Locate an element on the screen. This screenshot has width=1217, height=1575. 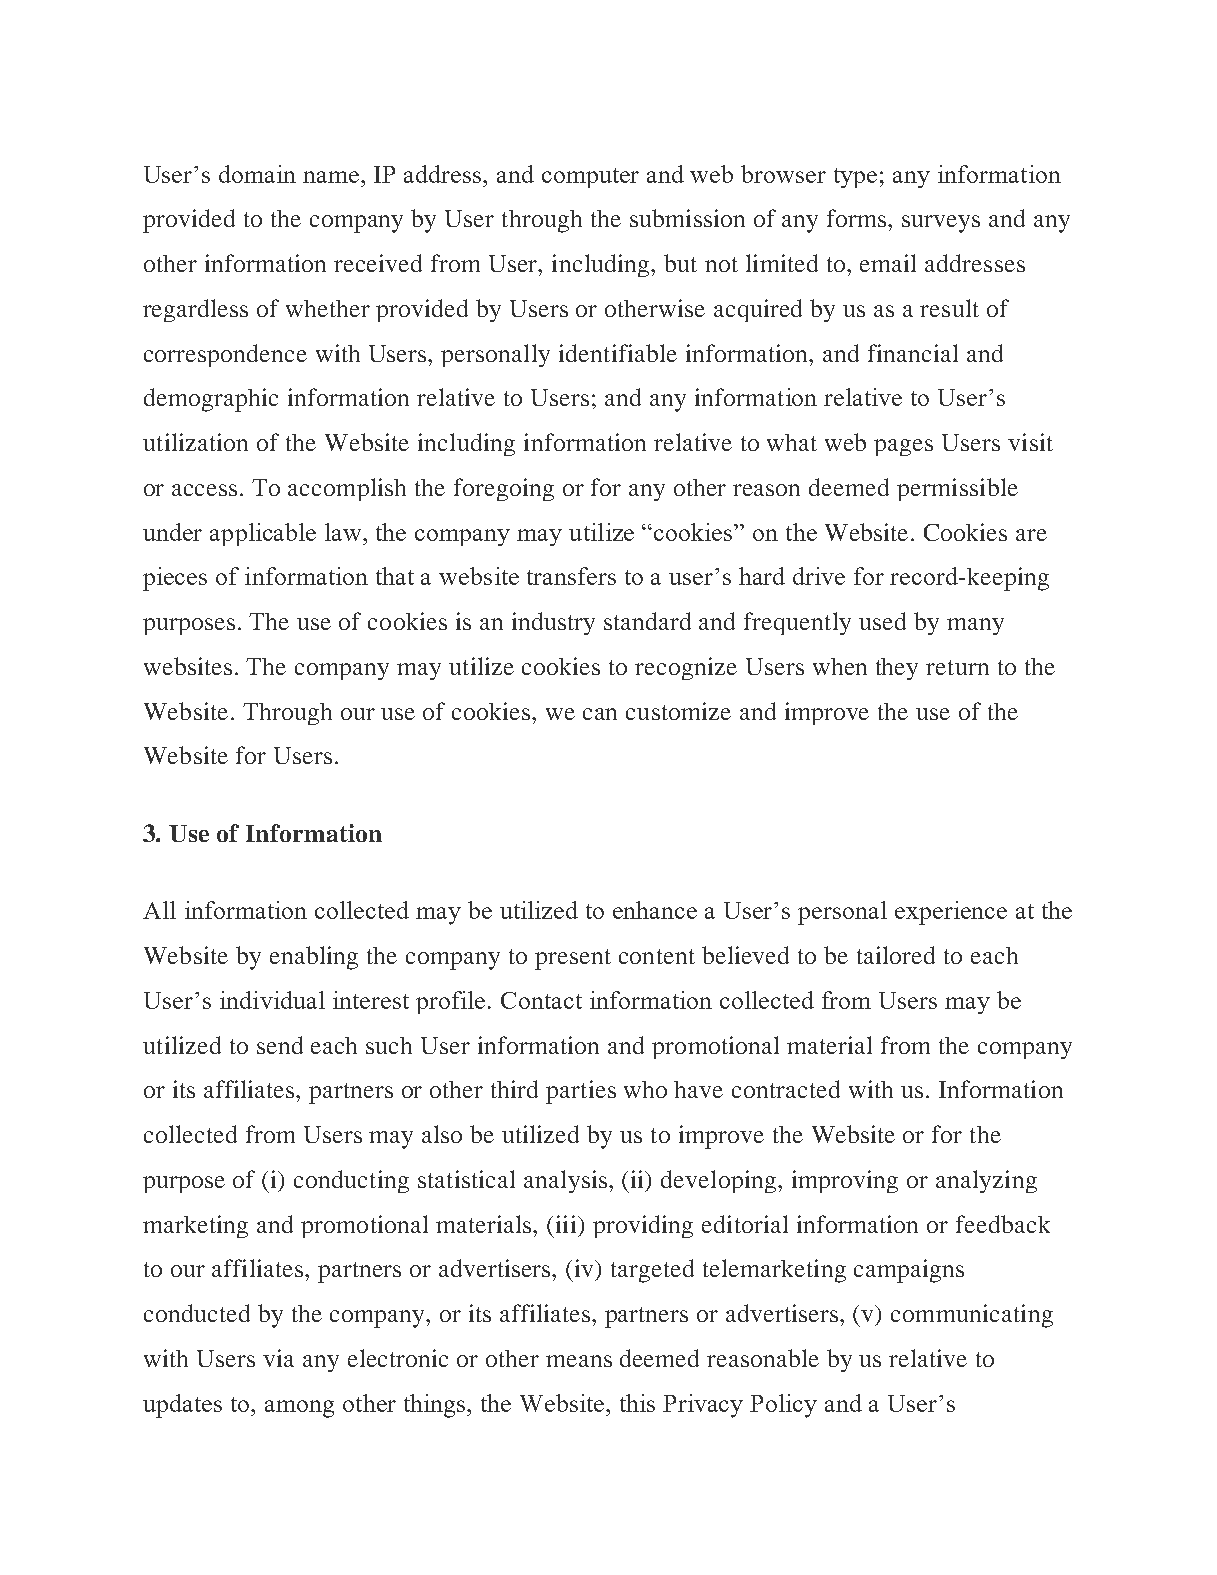
surveys is located at coordinates (941, 224).
